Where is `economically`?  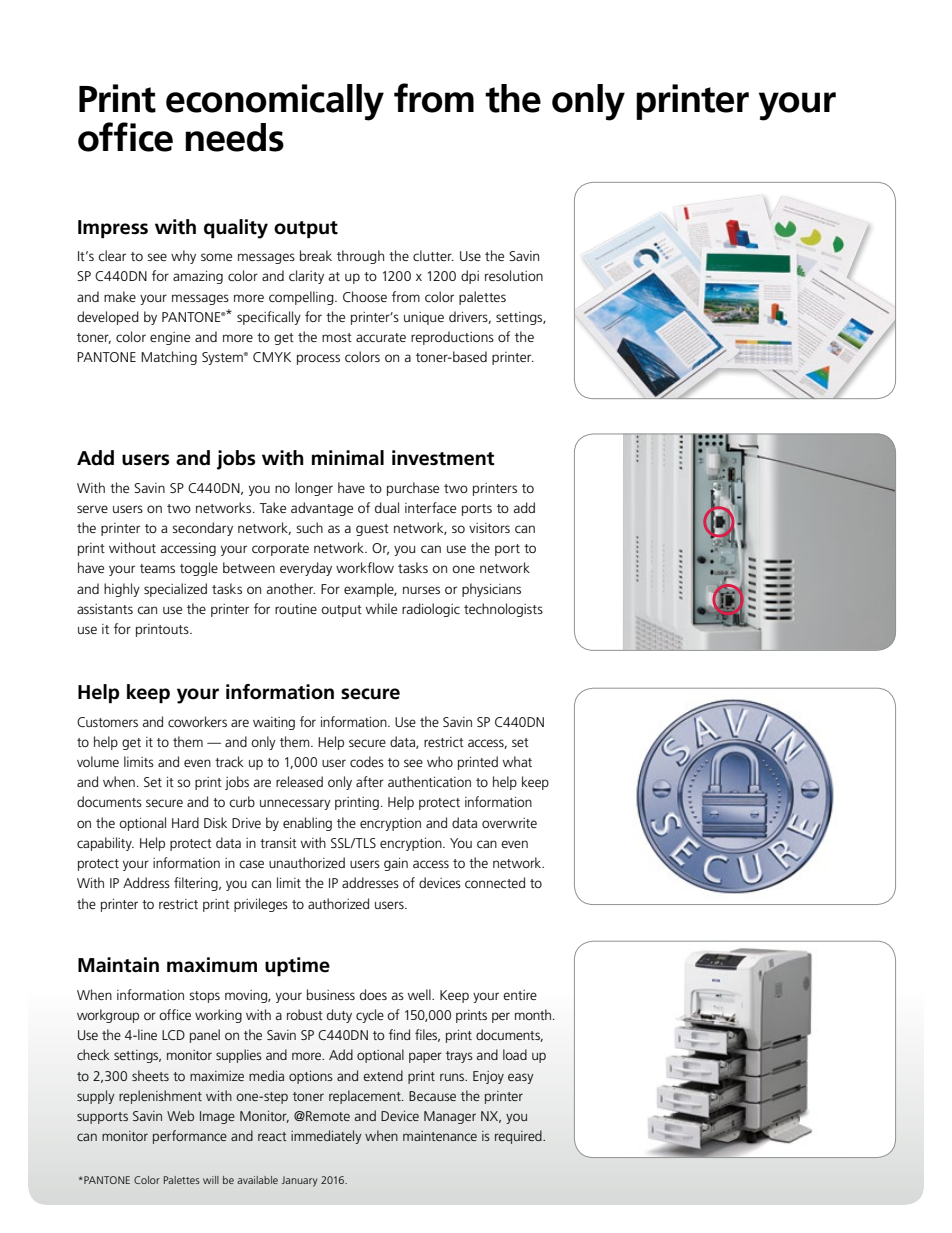
economically is located at coordinates (275, 102).
